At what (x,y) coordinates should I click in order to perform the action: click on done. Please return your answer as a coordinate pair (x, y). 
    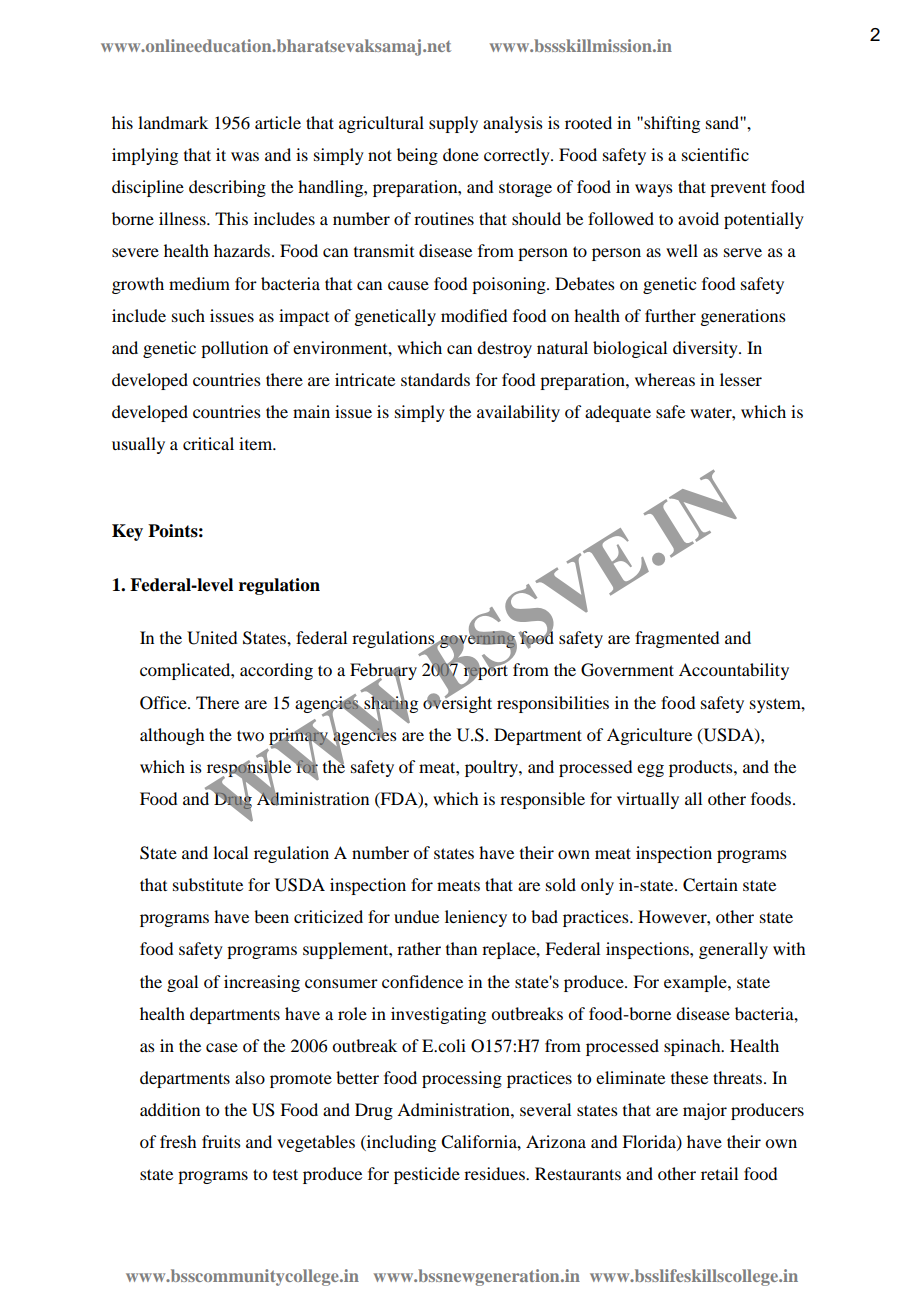
    Looking at the image, I should click on (461, 154).
